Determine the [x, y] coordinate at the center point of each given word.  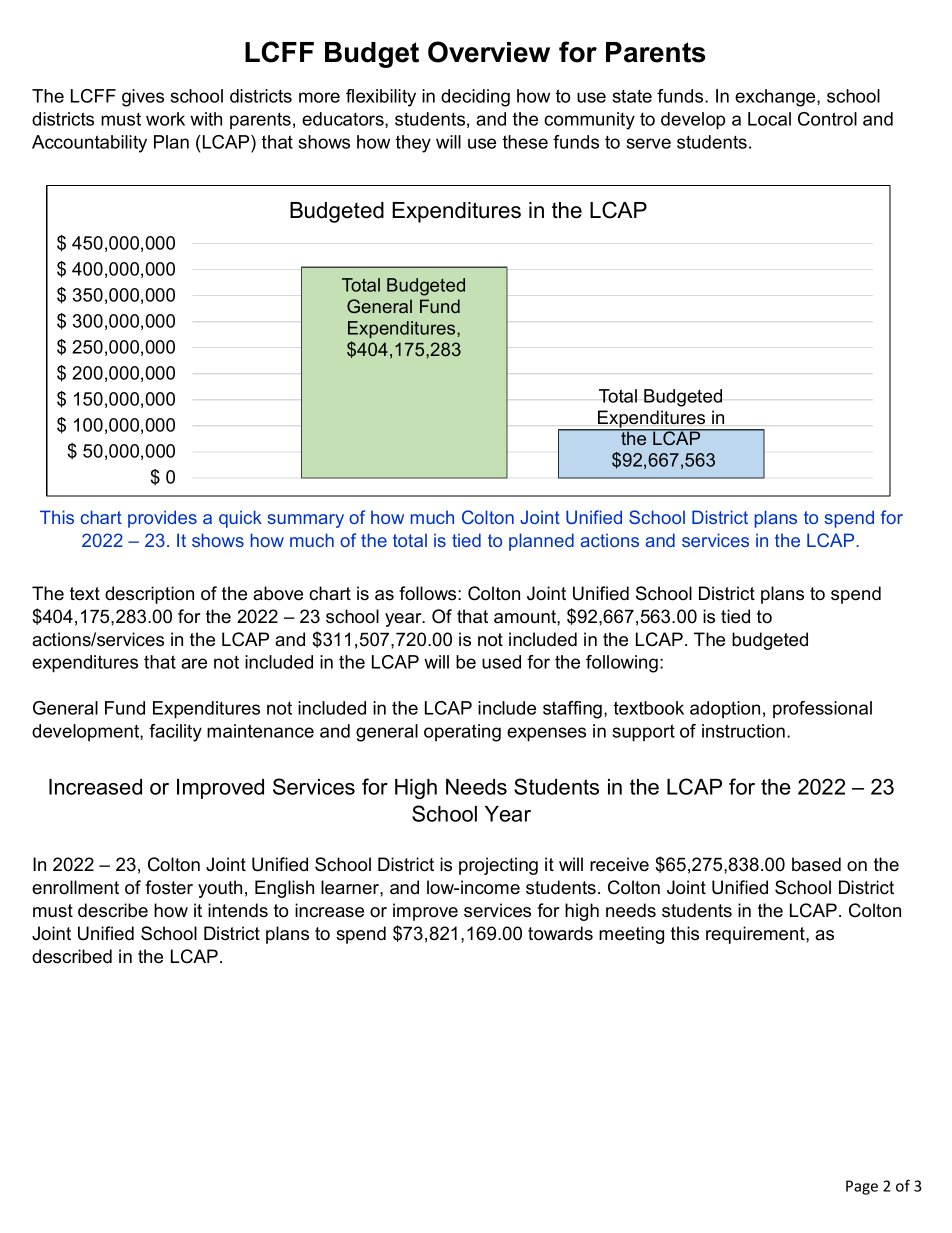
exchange [776, 98]
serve [649, 143]
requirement [756, 935]
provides [162, 519]
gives [143, 98]
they [413, 144]
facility [175, 733]
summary [305, 521]
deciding [475, 98]
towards [560, 933]
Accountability [89, 144]
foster [169, 887]
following [622, 664]
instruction [743, 731]
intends [238, 910]
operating [462, 733]
